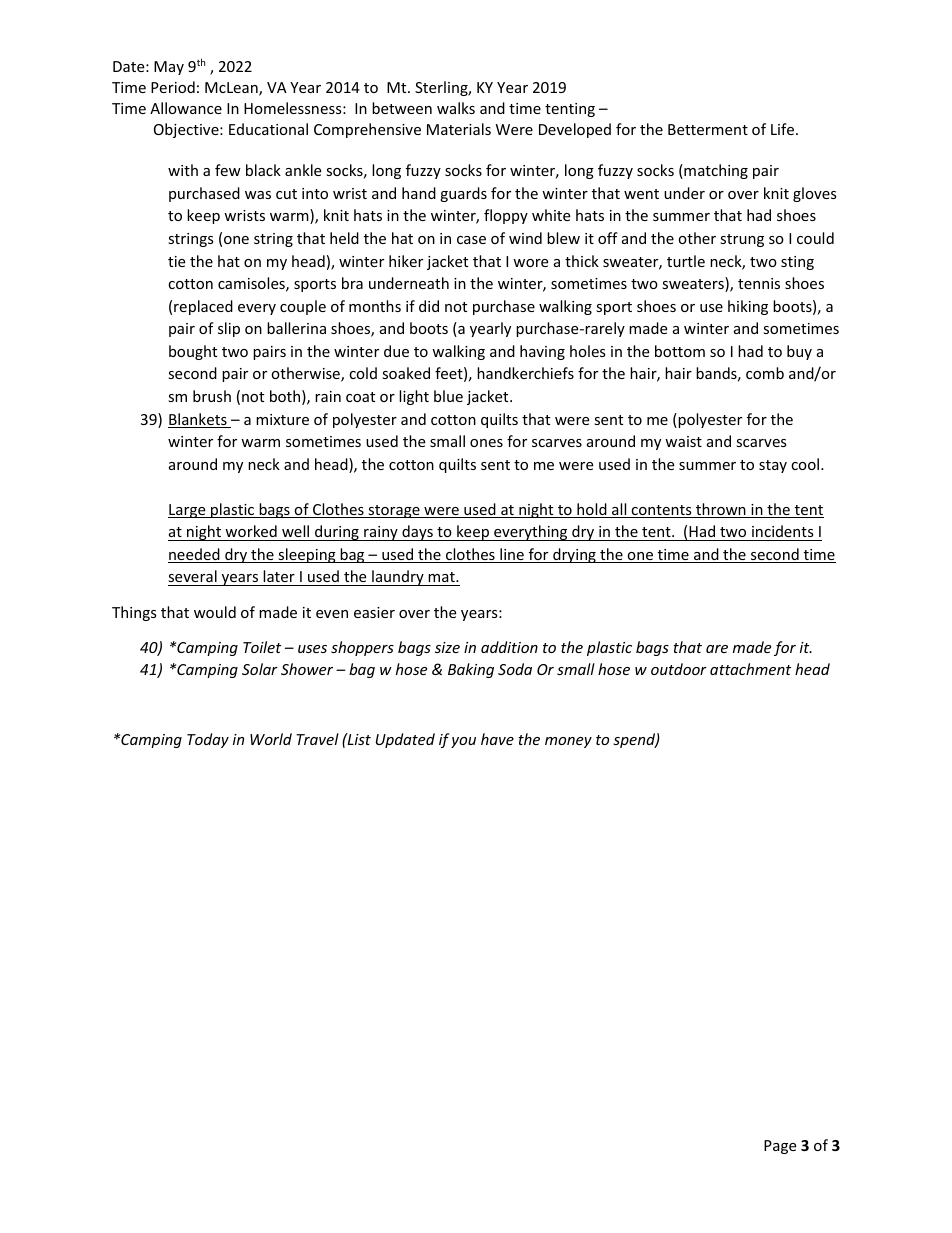 Image resolution: width=952 pixels, height=1233 pixels. Describe the element at coordinates (568, 742) in the image. I see `money` at that location.
